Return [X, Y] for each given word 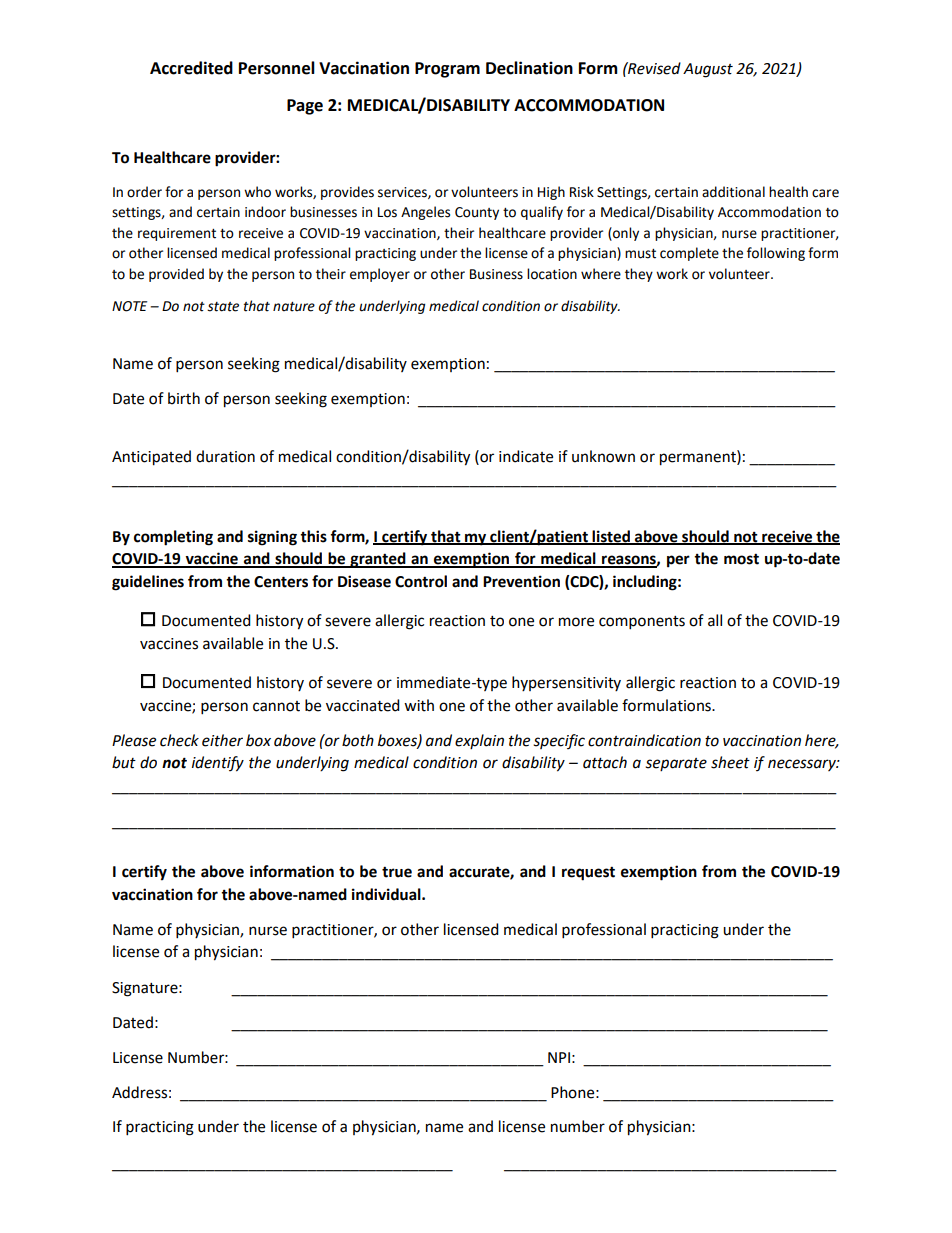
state [223, 307]
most [741, 559]
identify [218, 764]
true [397, 872]
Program [447, 70]
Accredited [191, 68]
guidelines [148, 583]
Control [421, 581]
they [639, 275]
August [708, 70]
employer [380, 275]
